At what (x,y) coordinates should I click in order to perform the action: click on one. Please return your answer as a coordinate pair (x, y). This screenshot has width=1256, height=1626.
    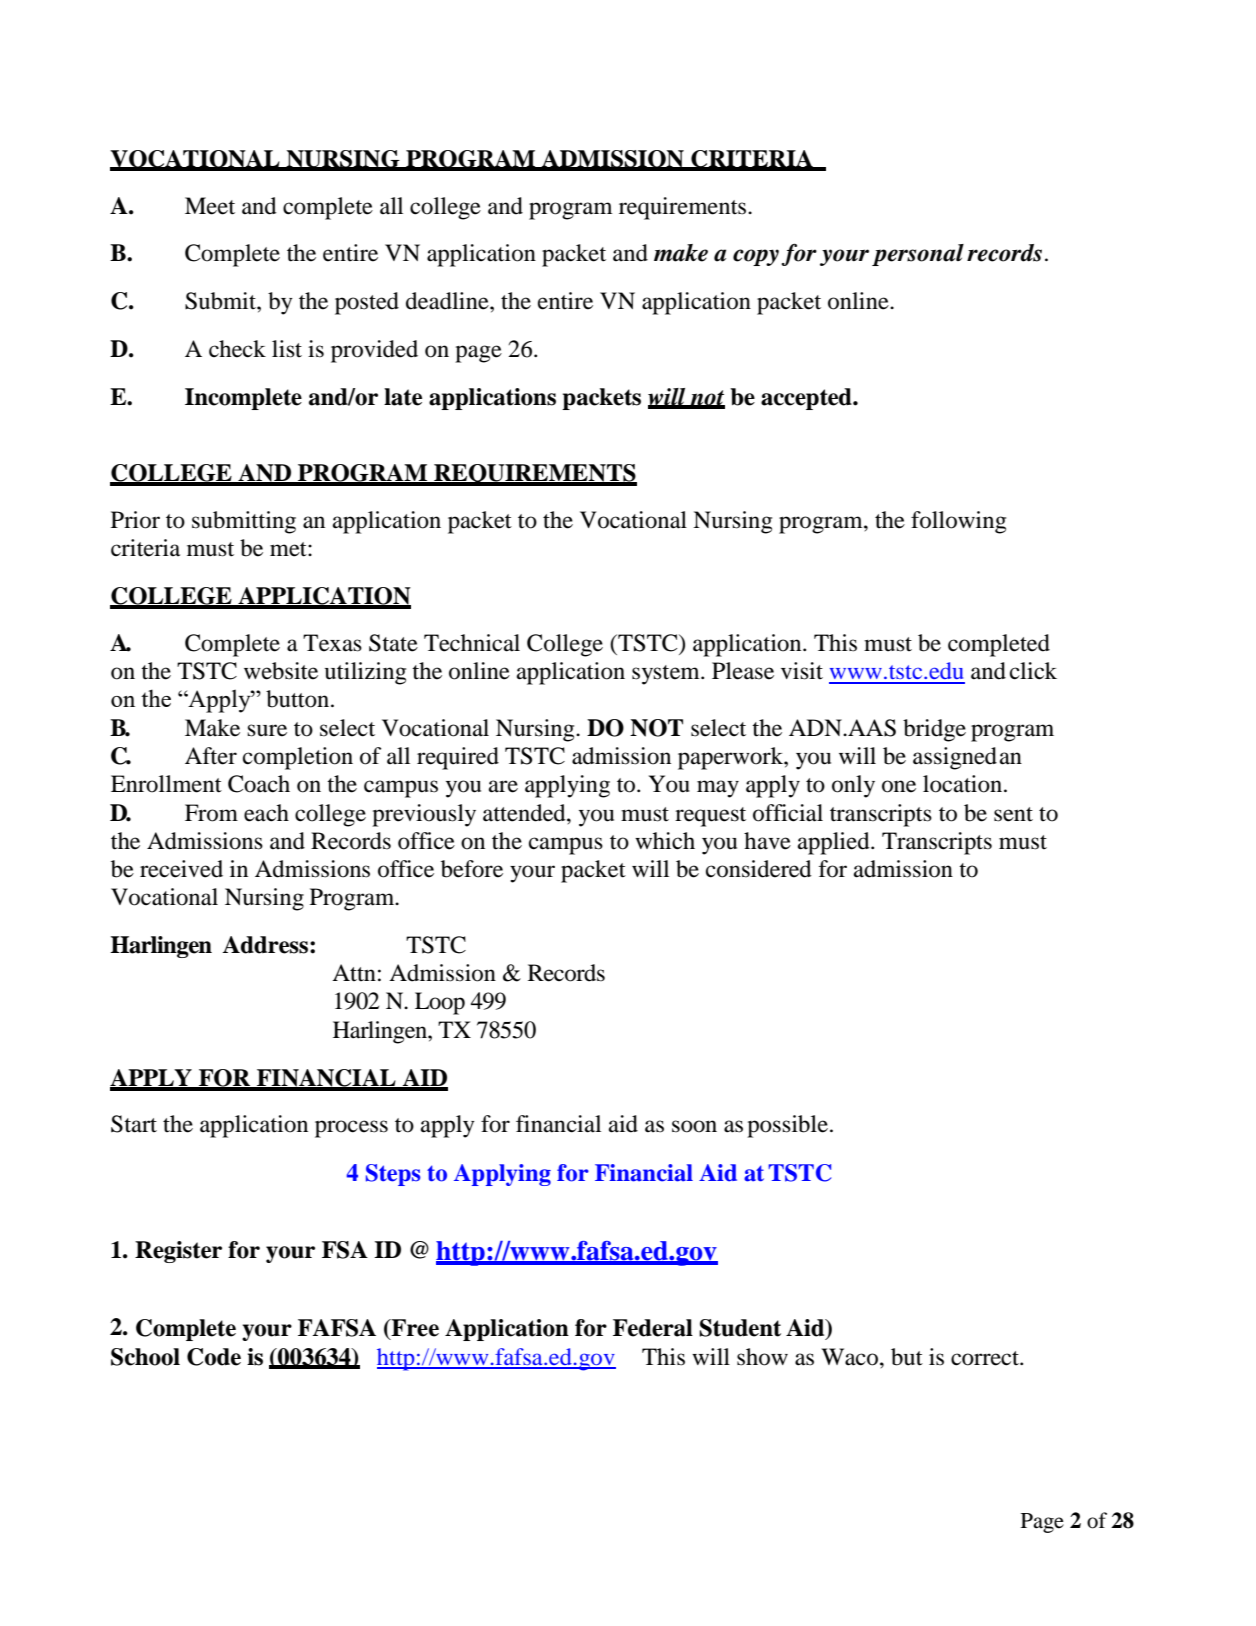
    Looking at the image, I should click on (899, 786).
